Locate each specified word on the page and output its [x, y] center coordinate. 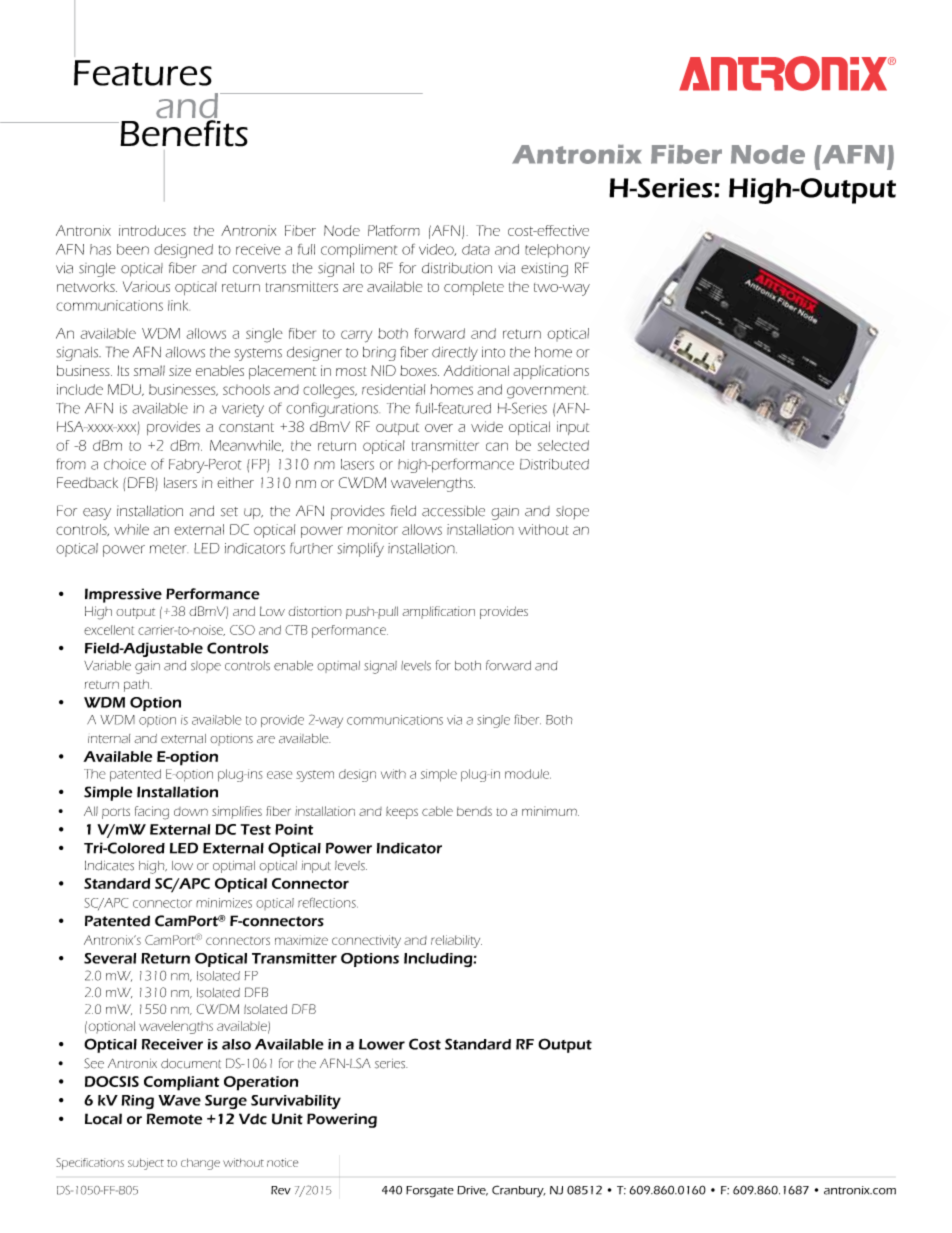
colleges [330, 391]
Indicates [109, 866]
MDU [125, 390]
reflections [328, 902]
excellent [109, 630]
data [476, 249]
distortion [315, 611]
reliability [456, 941]
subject [146, 1164]
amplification [438, 612]
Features [143, 73]
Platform [394, 230]
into [493, 352]
